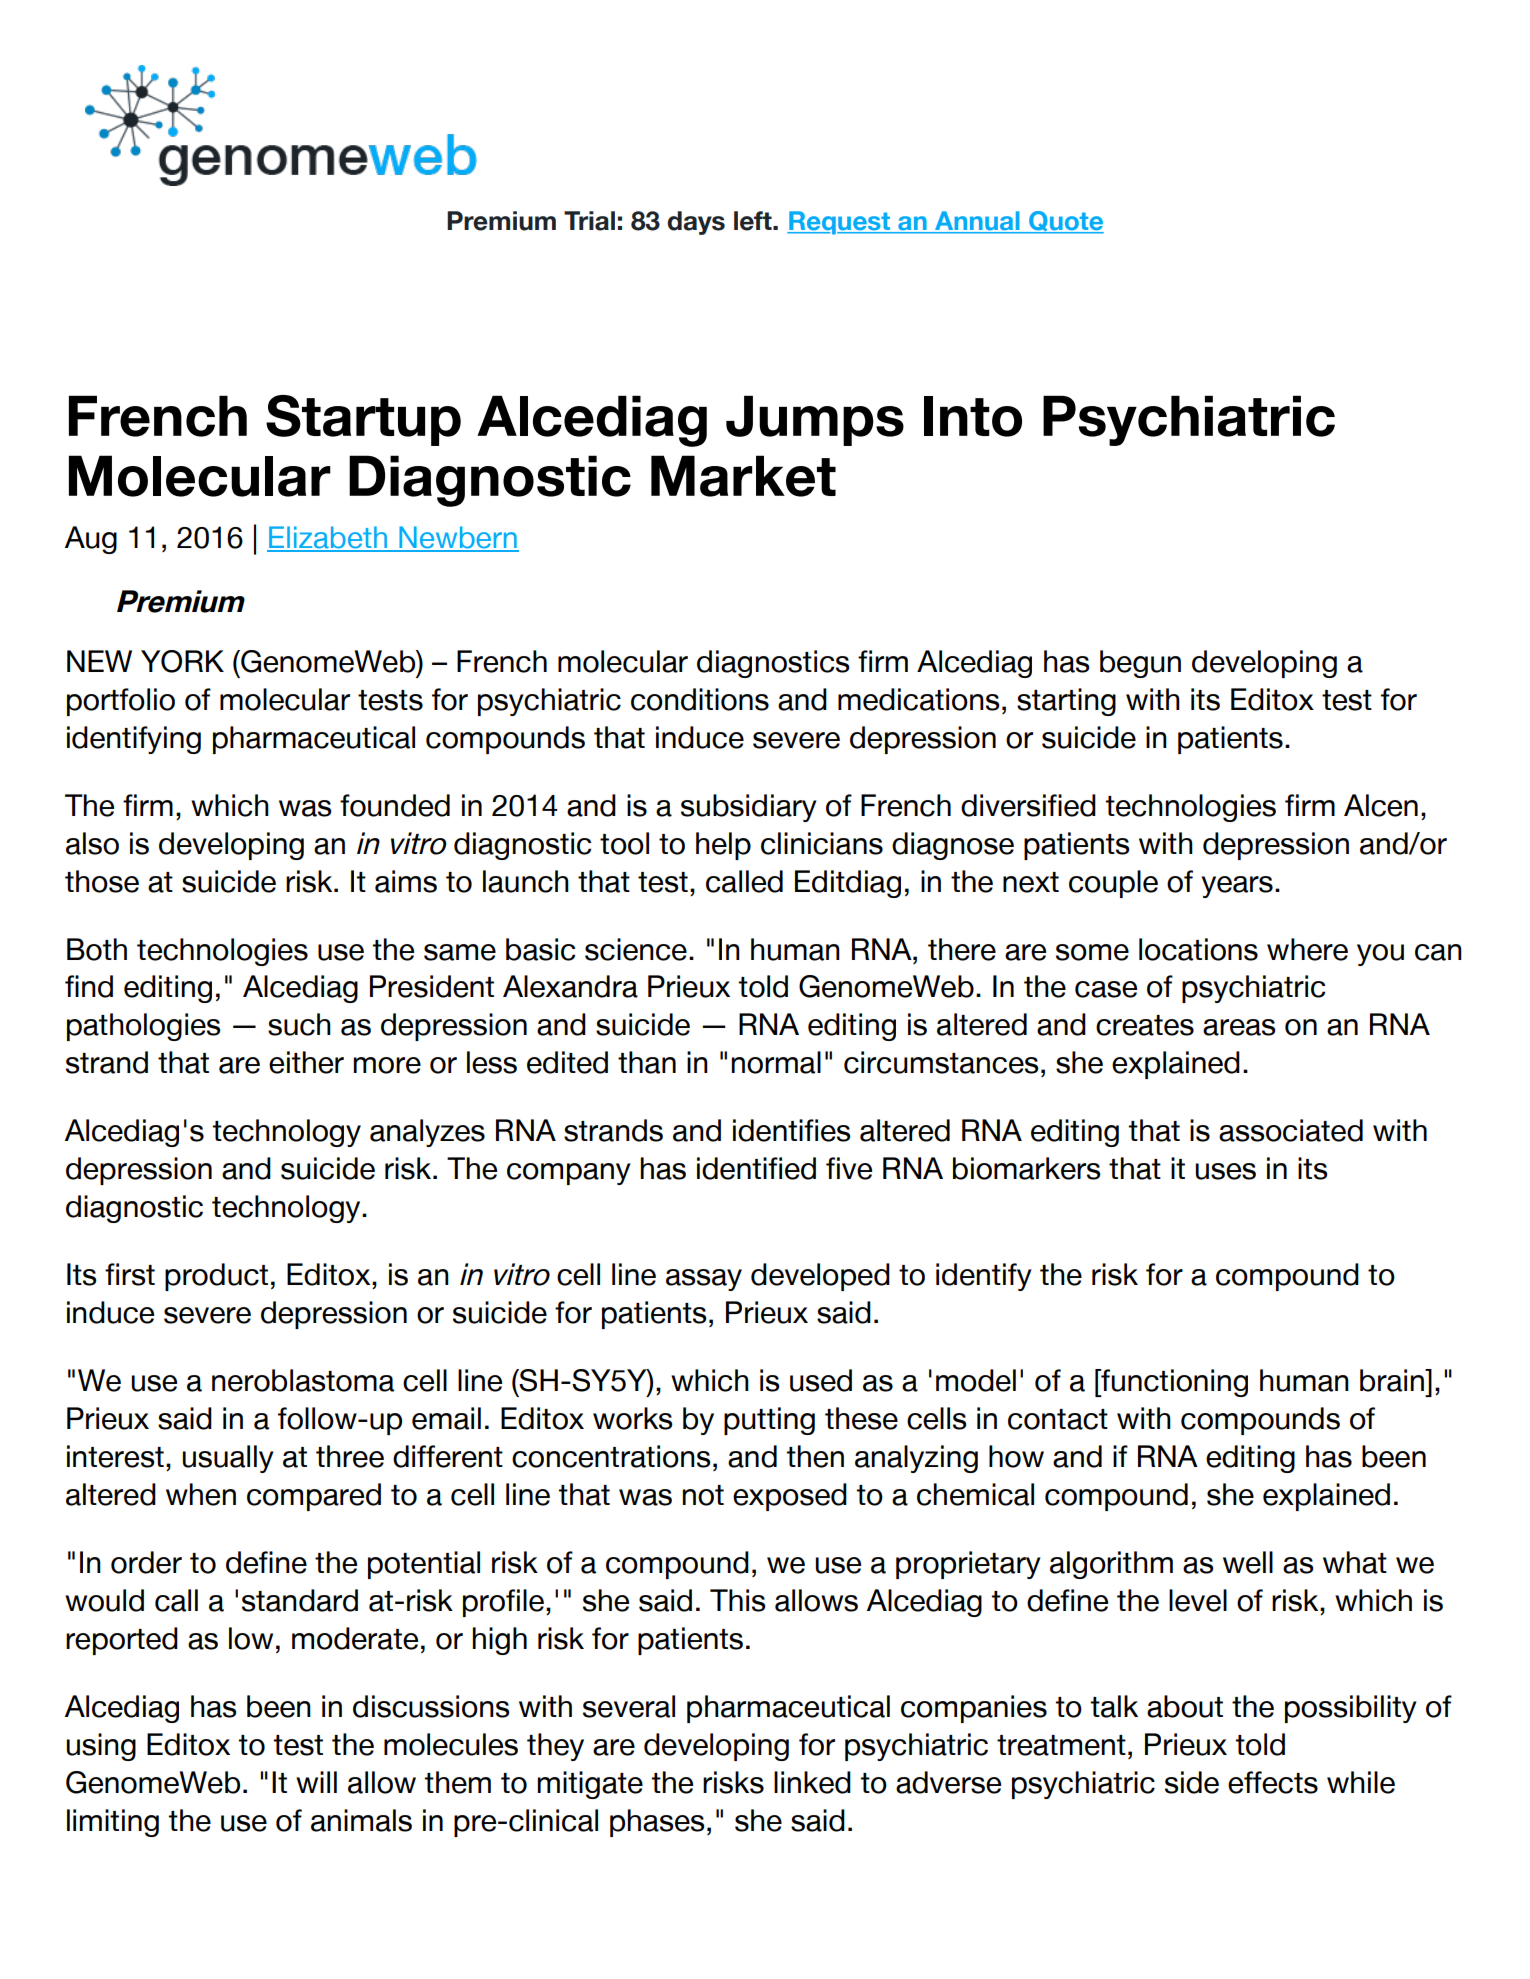 This screenshot has height=1979, width=1530. I want to click on effects, so click(1273, 1782).
